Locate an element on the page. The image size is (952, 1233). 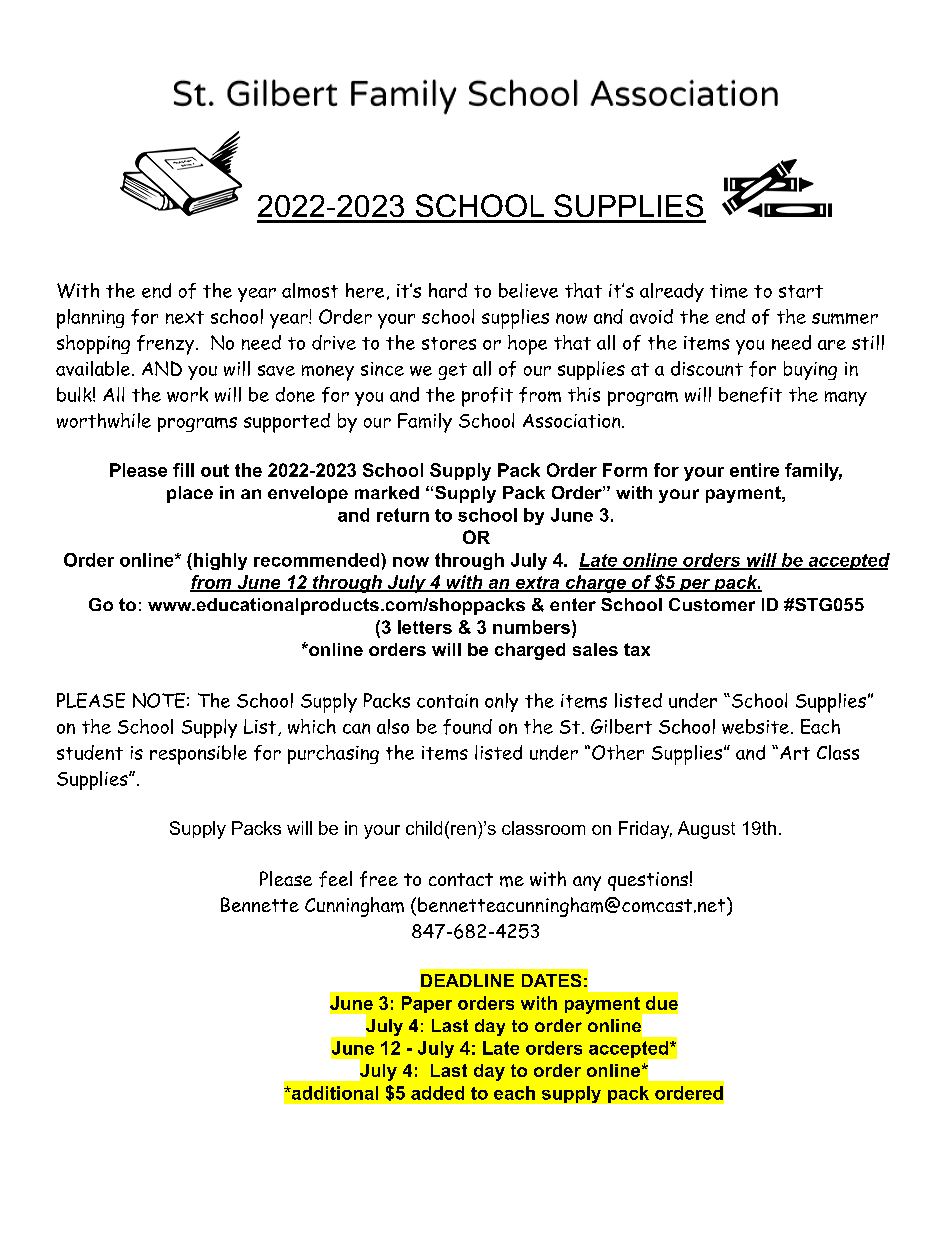
entire is located at coordinates (754, 470).
